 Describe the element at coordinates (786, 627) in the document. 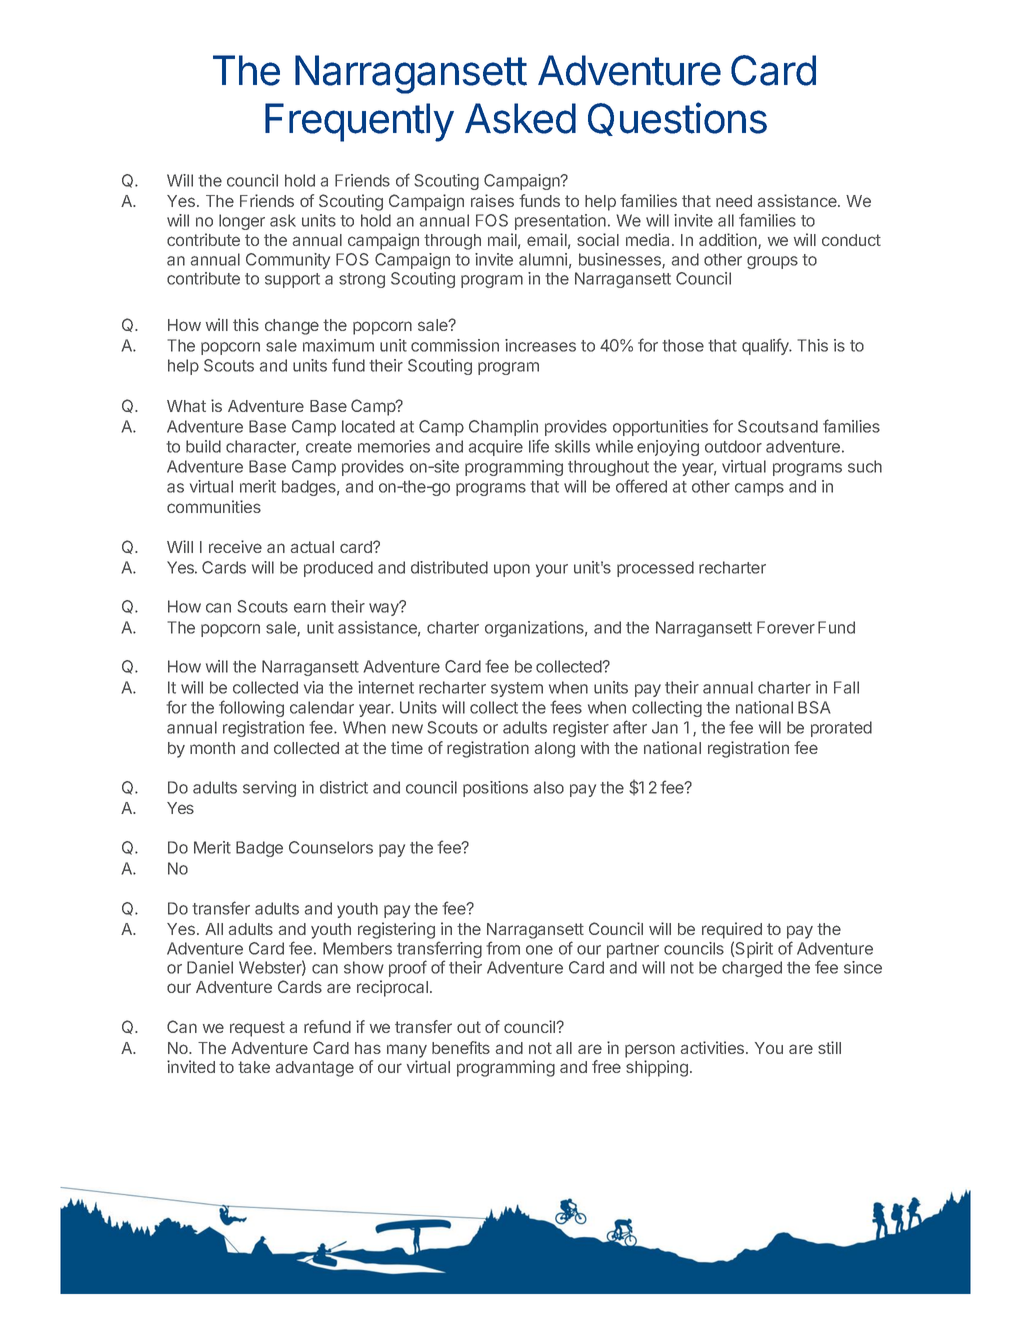

I see `Forever` at that location.
